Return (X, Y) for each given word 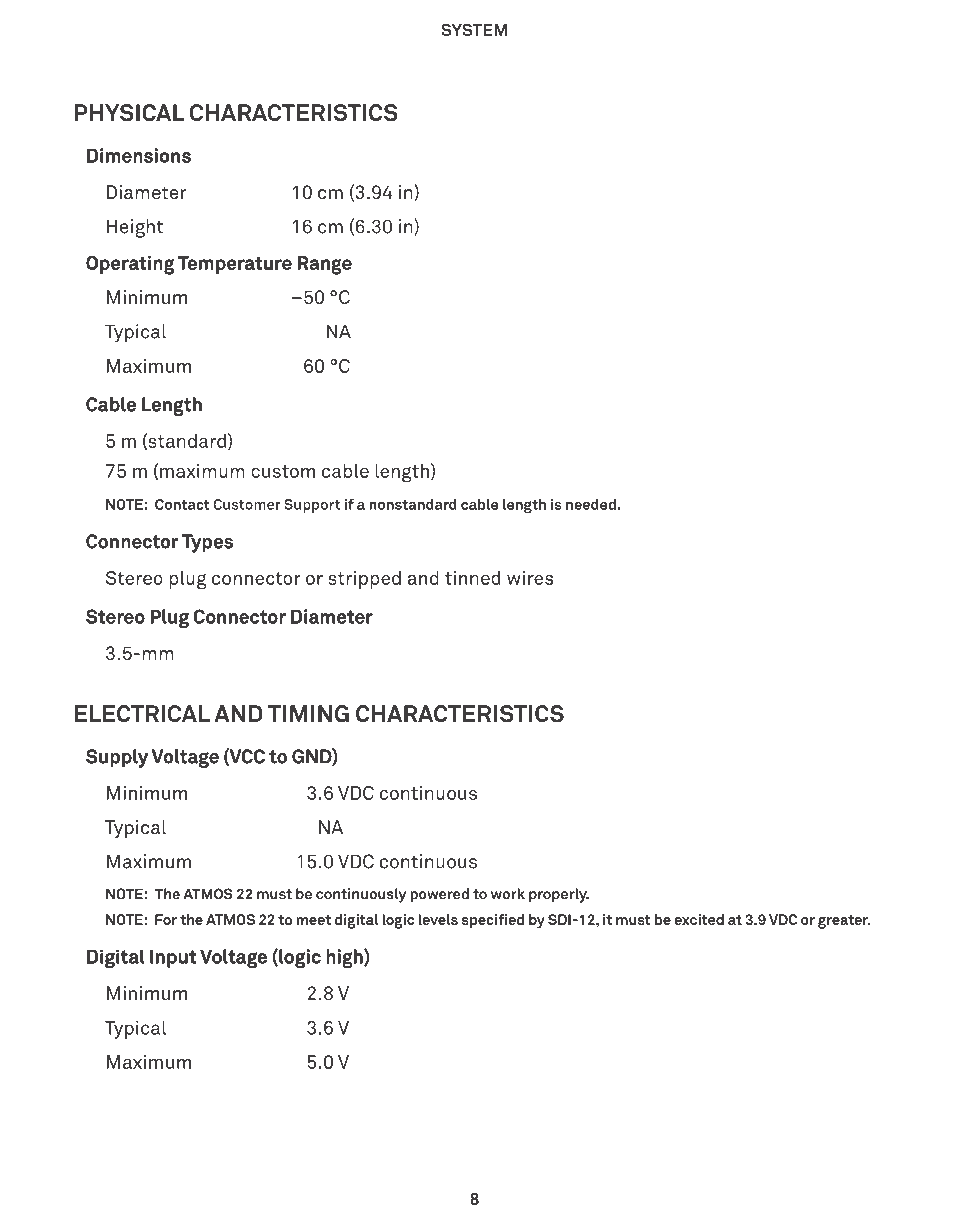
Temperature (235, 265)
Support (312, 506)
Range (325, 265)
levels (438, 919)
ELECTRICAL (142, 714)
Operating (130, 265)
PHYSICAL (129, 113)
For (166, 919)
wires (530, 578)
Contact (182, 504)
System (474, 29)
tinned (472, 578)
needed (591, 504)
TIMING (308, 714)
